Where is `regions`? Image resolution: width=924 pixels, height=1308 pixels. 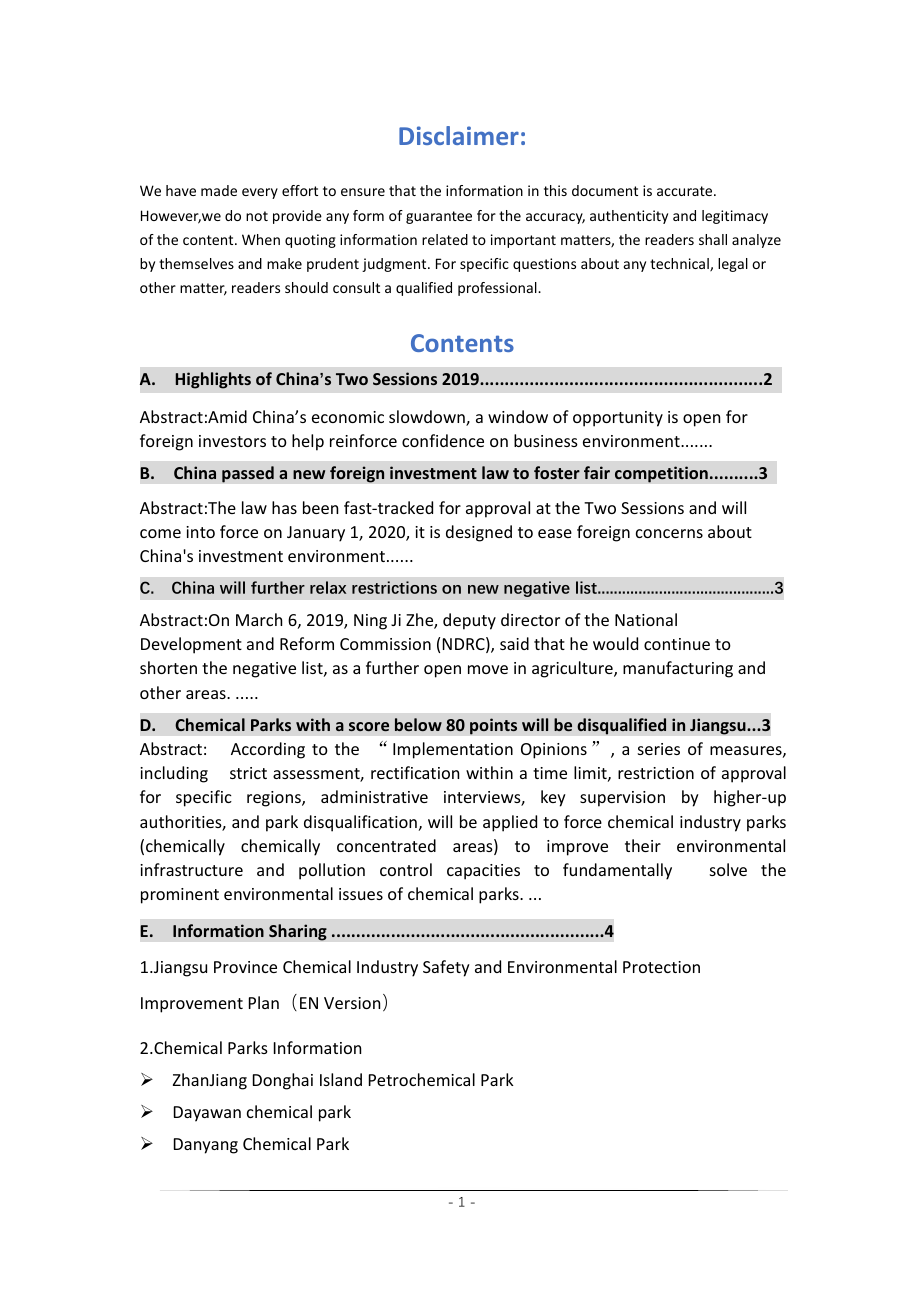
regions is located at coordinates (275, 799).
